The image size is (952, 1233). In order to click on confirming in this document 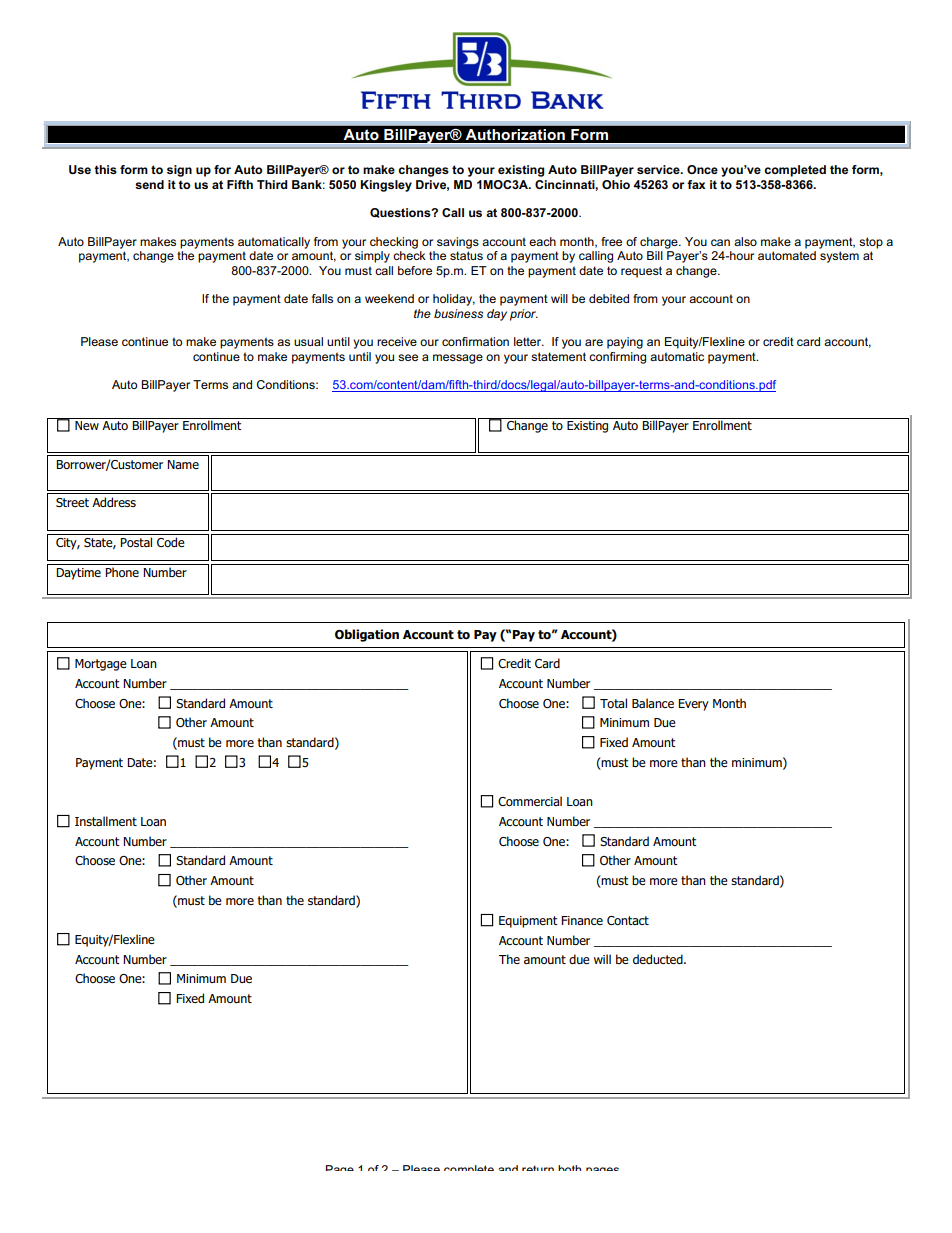, I will do `click(617, 358)`.
